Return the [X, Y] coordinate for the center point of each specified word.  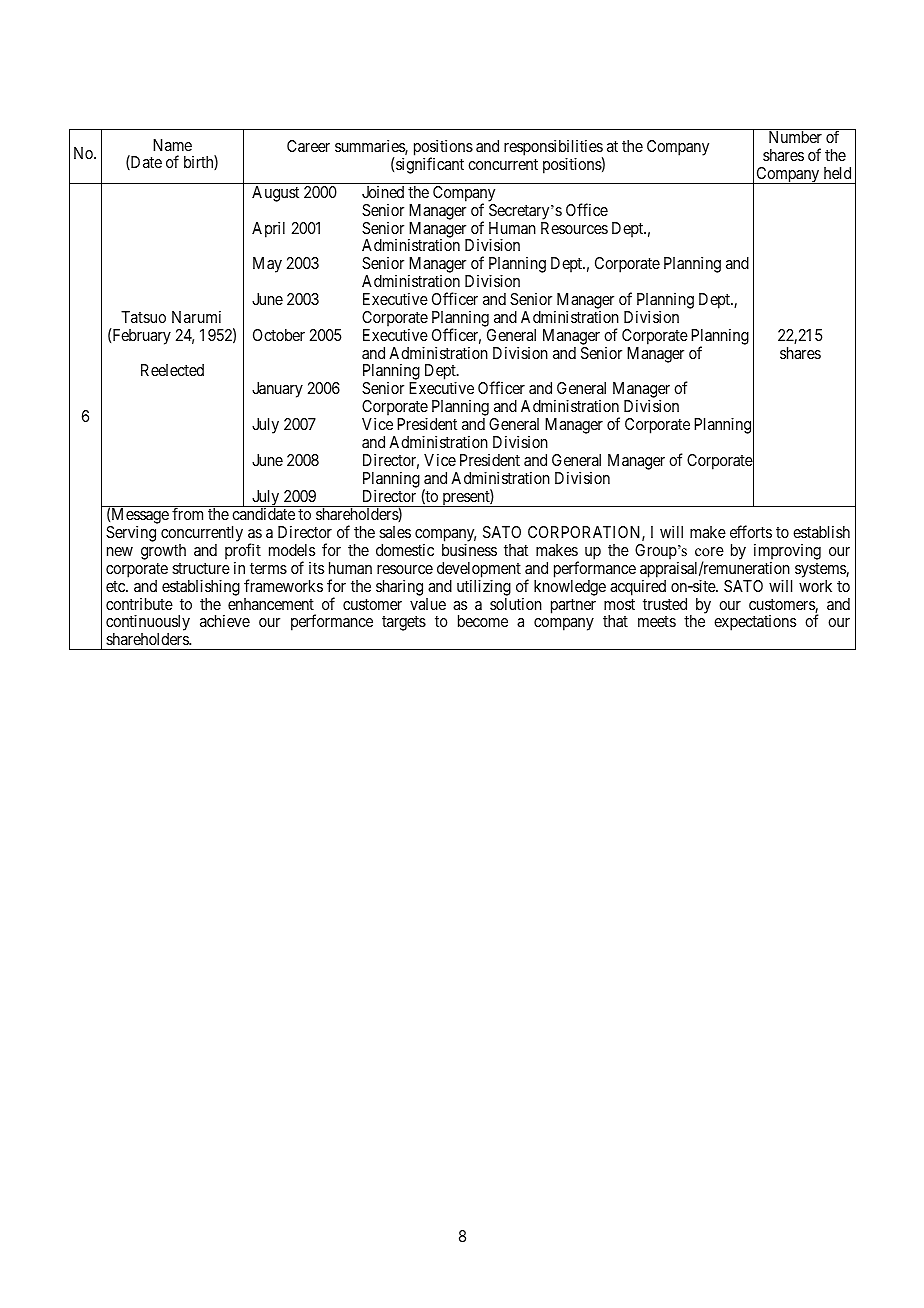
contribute [139, 604]
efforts [751, 531]
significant [430, 165]
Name [172, 145]
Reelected [172, 370]
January [277, 390]
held [837, 173]
